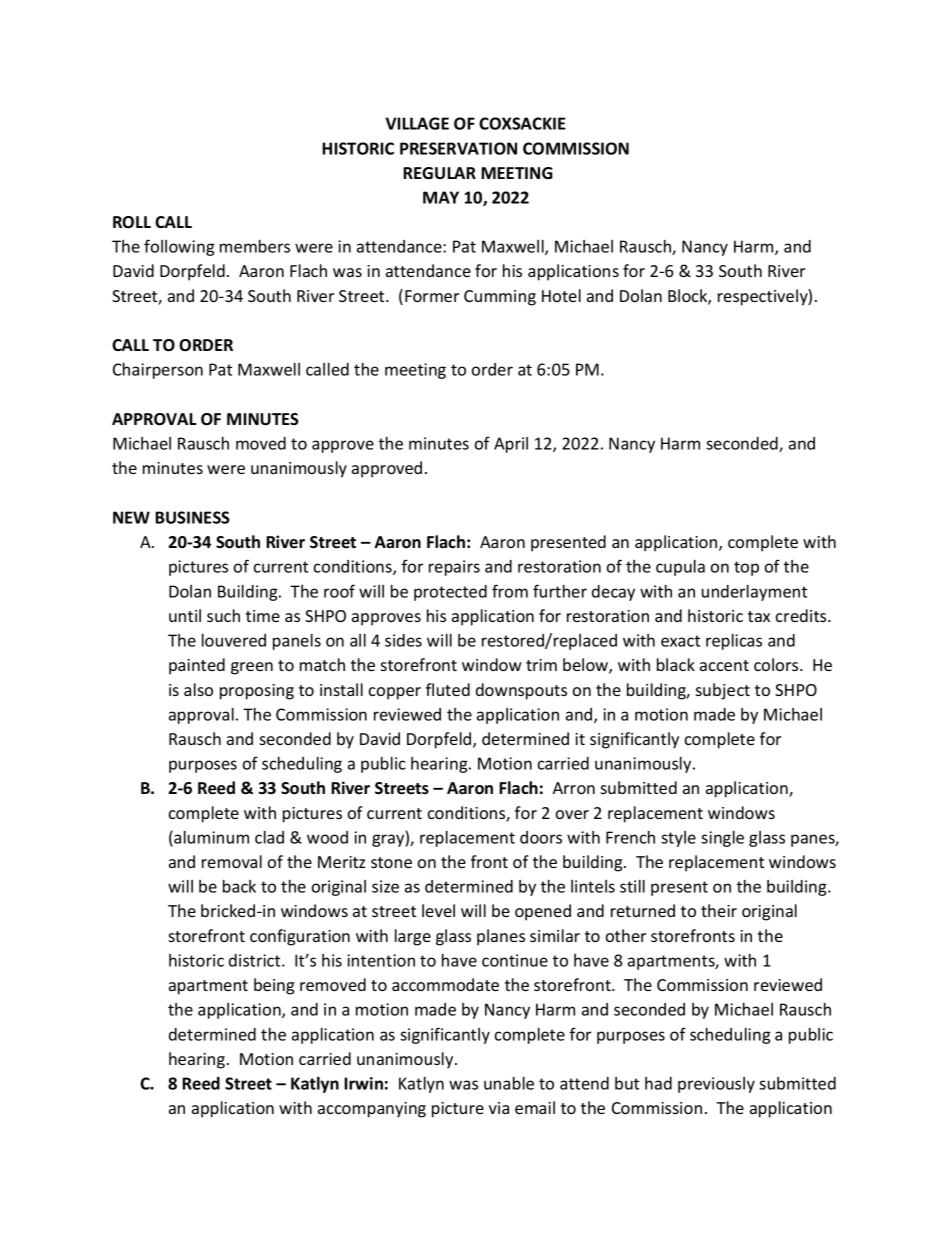 The image size is (952, 1233). Describe the element at coordinates (500, 298) in the screenshot. I see `Cumming` at that location.
